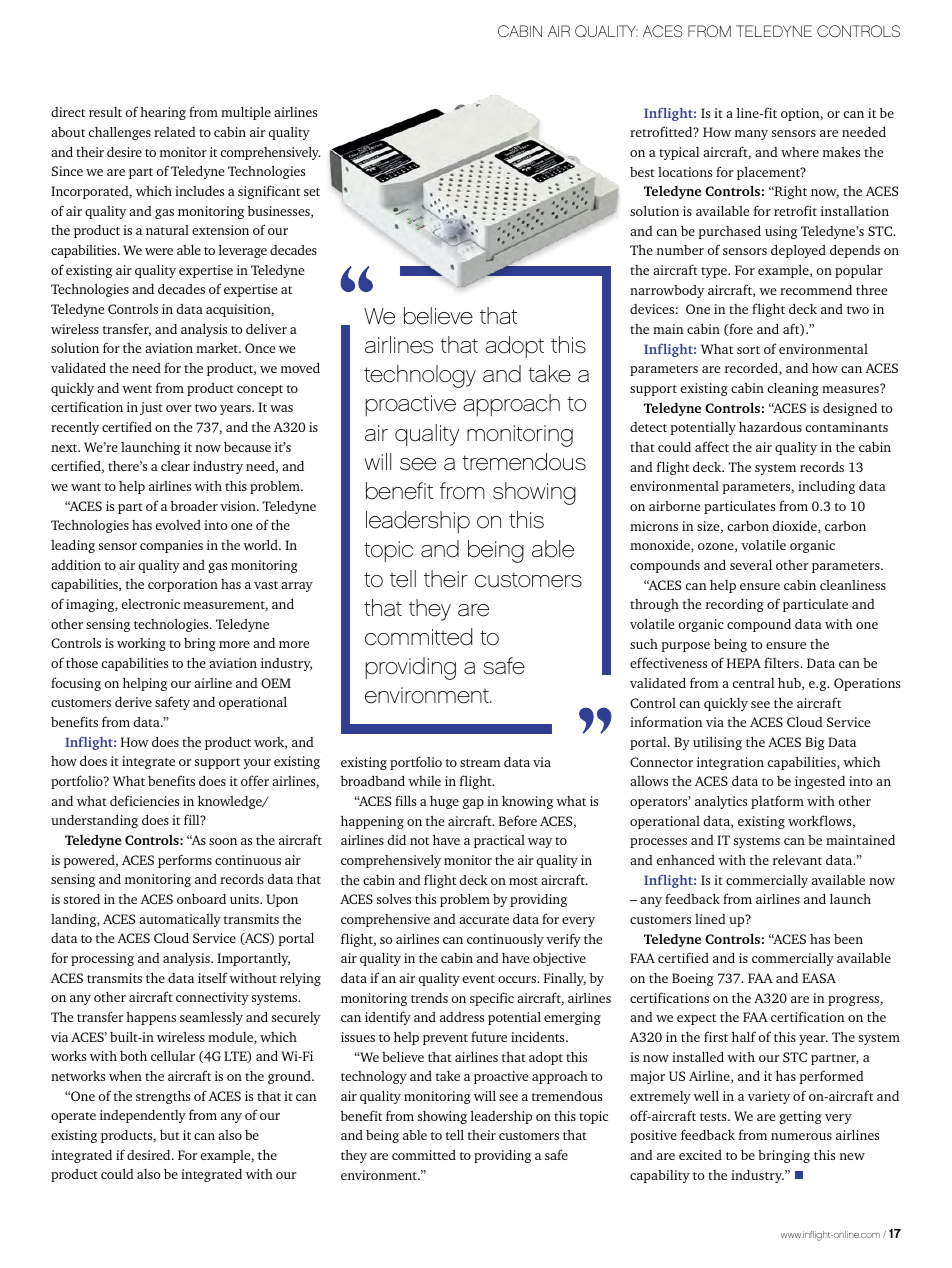 The width and height of the page is (952, 1268). Describe the element at coordinates (151, 408) in the page. I see `just` at that location.
